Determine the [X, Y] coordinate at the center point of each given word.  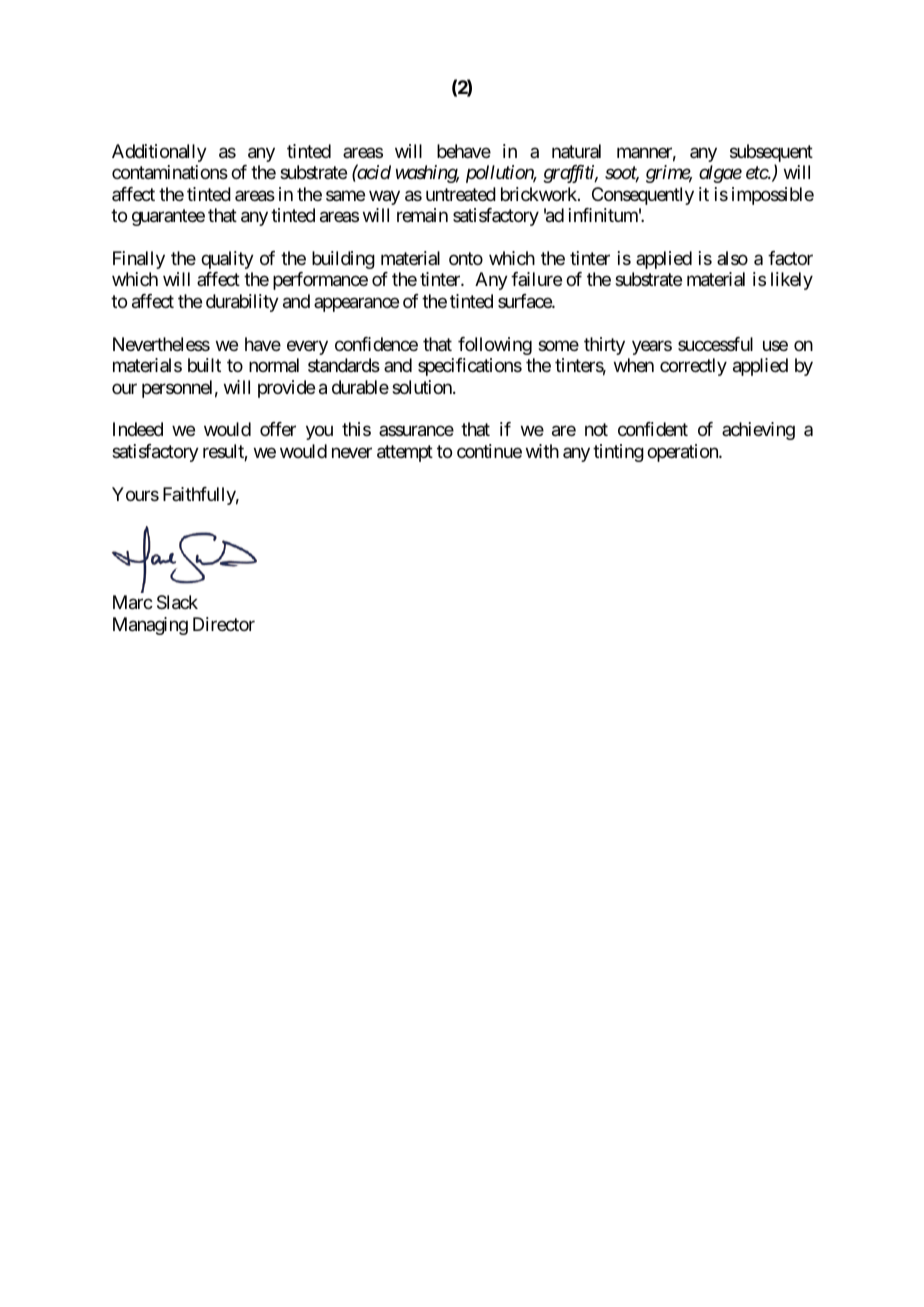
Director [224, 624]
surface [525, 301]
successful [715, 344]
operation [683, 453]
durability [242, 303]
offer [278, 429]
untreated [461, 194]
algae [720, 174]
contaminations [170, 172]
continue [489, 451]
